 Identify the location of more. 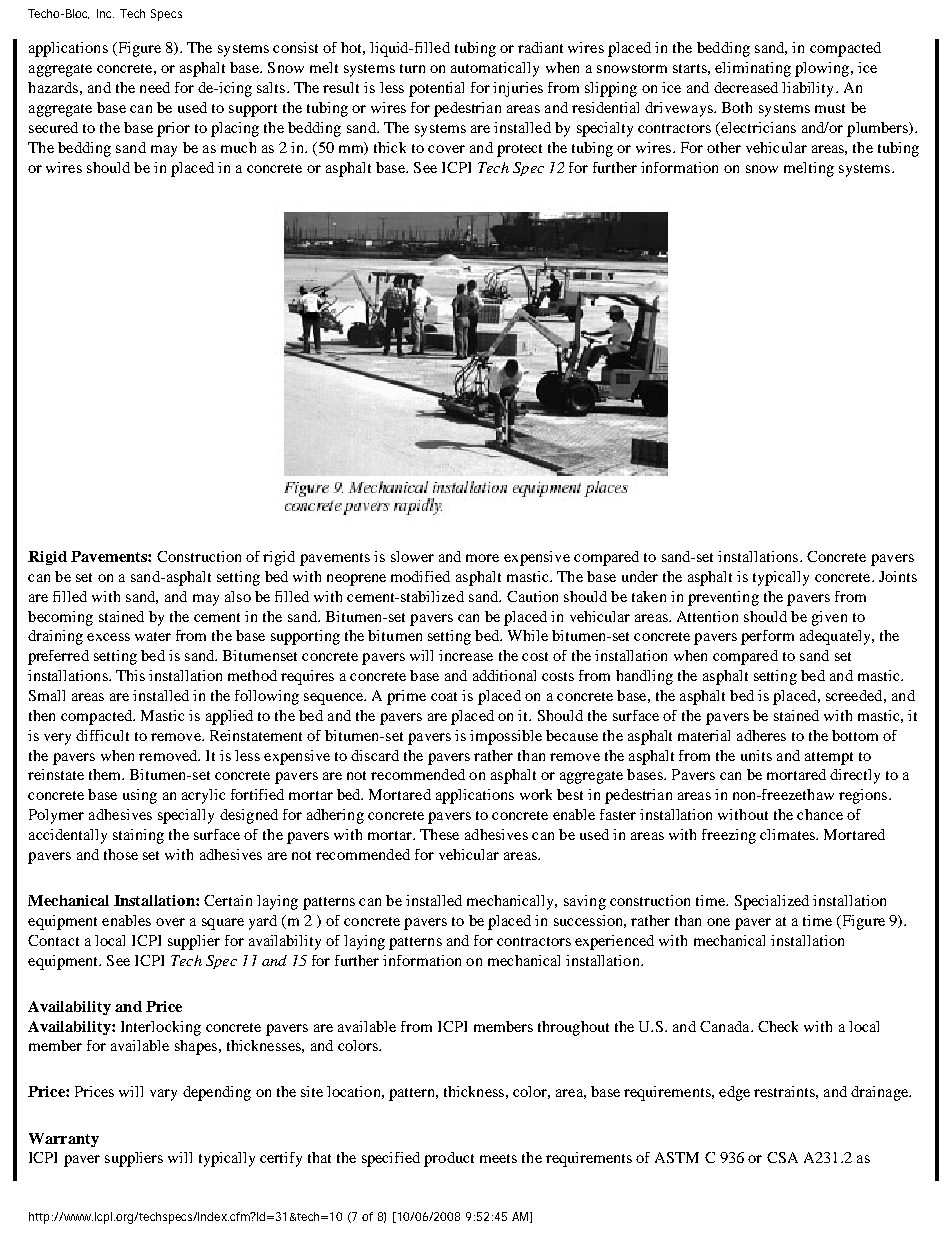
(482, 558).
